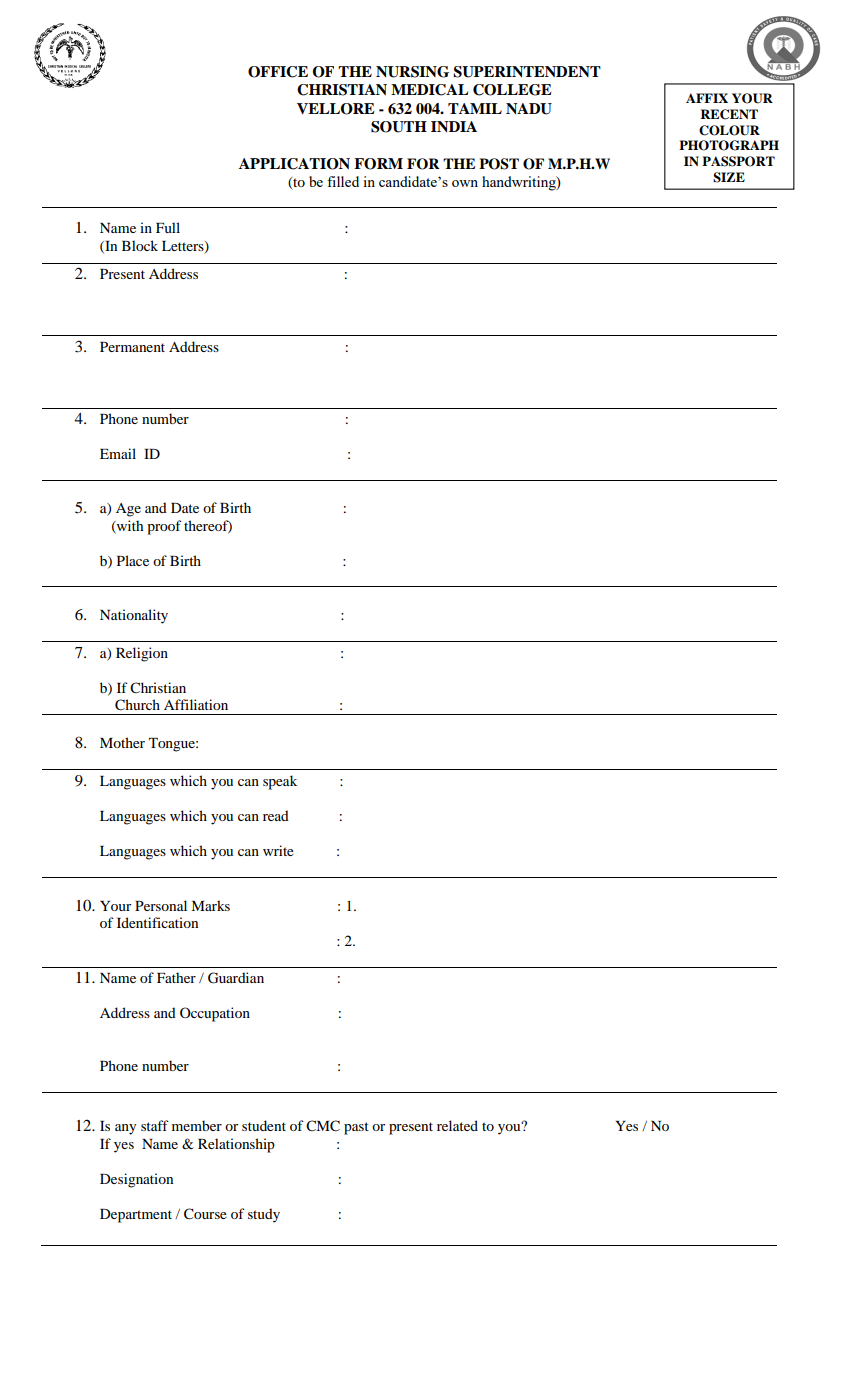  What do you see at coordinates (276, 815) in the page?
I see `read` at bounding box center [276, 815].
